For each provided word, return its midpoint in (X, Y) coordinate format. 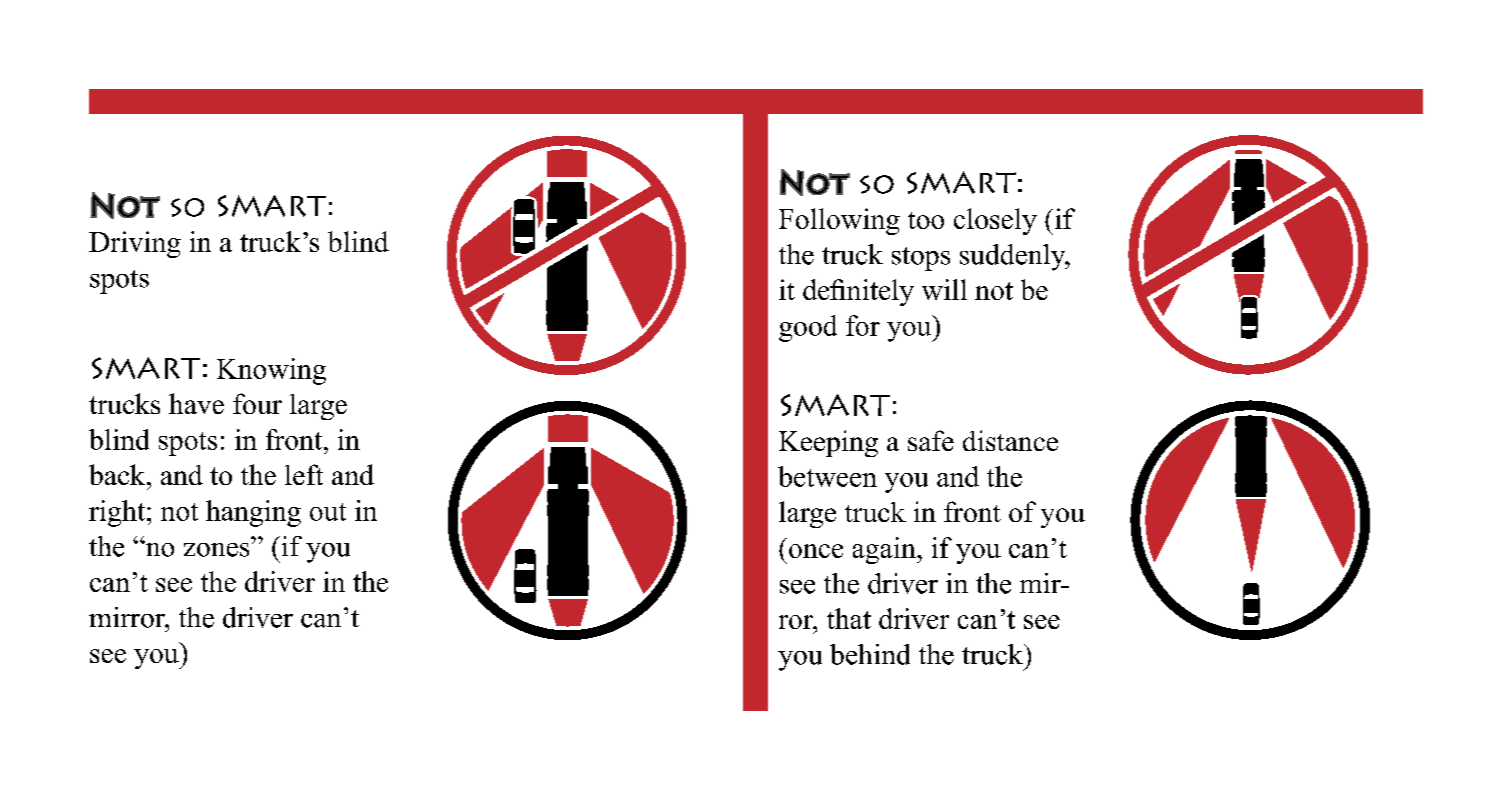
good (808, 328)
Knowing (271, 371)
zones (216, 550)
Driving (135, 244)
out (328, 512)
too (926, 220)
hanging (253, 513)
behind (870, 654)
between (827, 476)
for (863, 325)
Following (839, 221)
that (849, 618)
